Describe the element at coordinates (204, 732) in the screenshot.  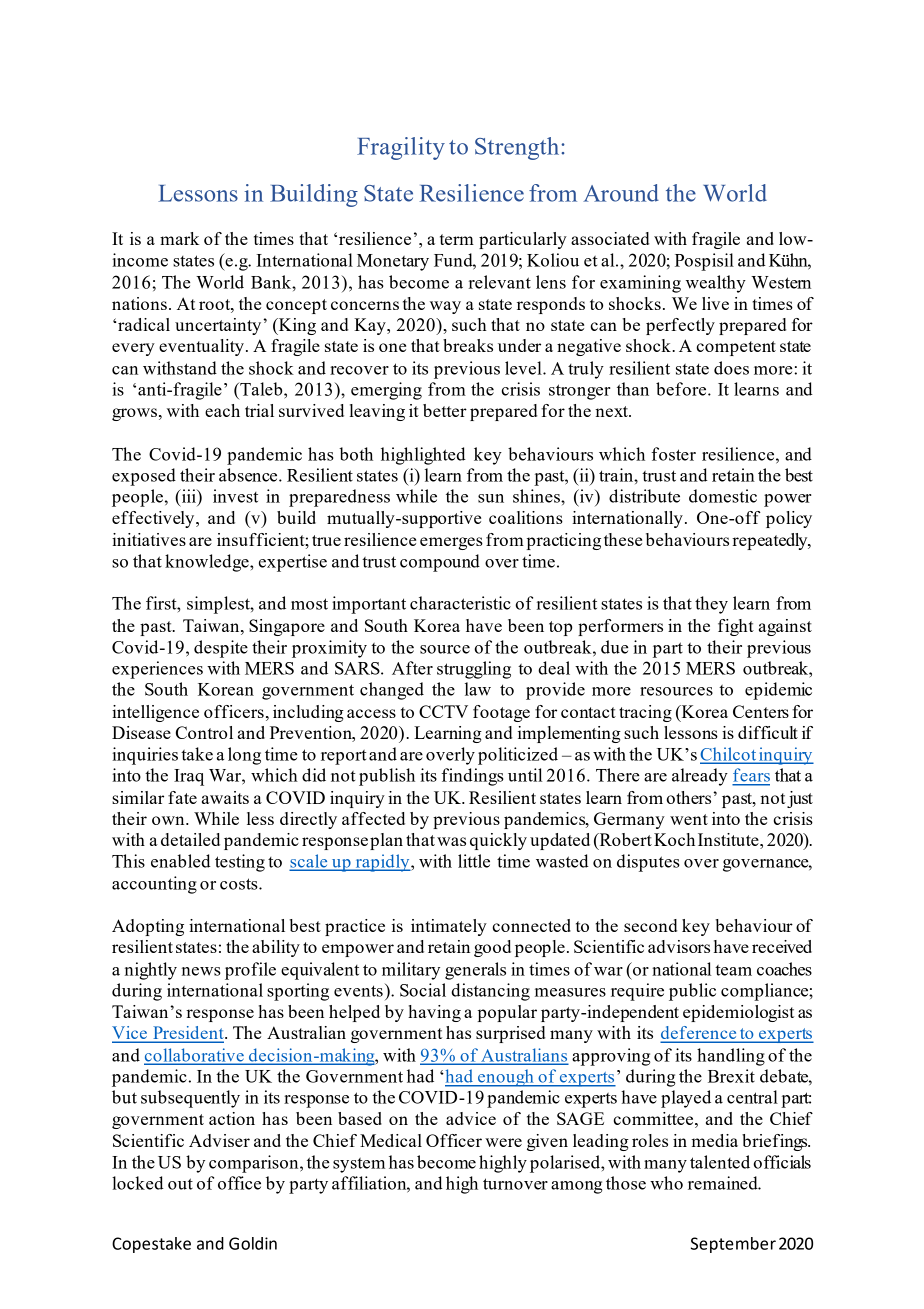
I see `Control` at that location.
